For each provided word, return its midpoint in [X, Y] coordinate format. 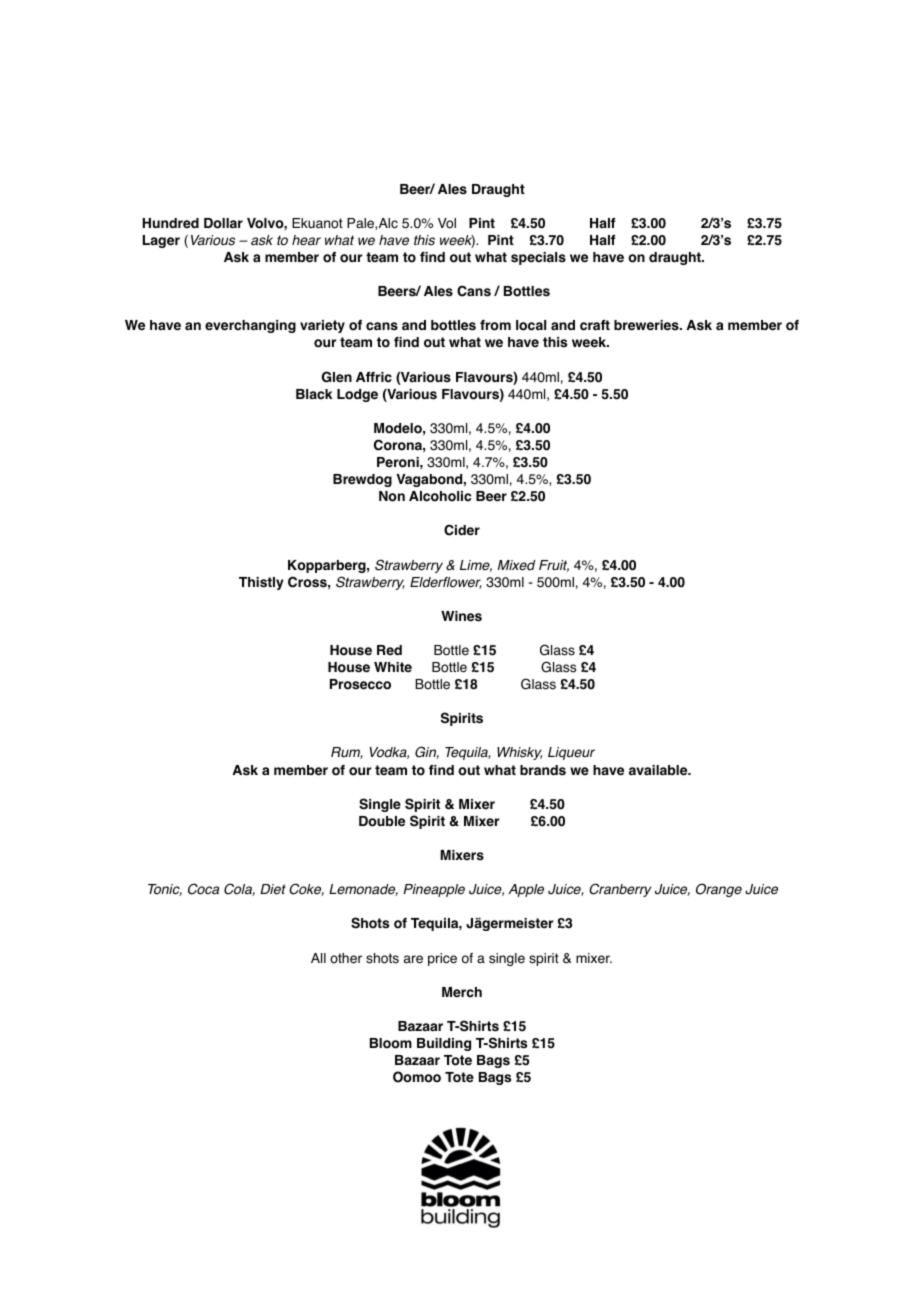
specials [538, 258]
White [393, 667]
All [318, 958]
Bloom [391, 1043]
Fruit [554, 566]
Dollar [223, 223]
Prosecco [360, 684]
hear [306, 240]
